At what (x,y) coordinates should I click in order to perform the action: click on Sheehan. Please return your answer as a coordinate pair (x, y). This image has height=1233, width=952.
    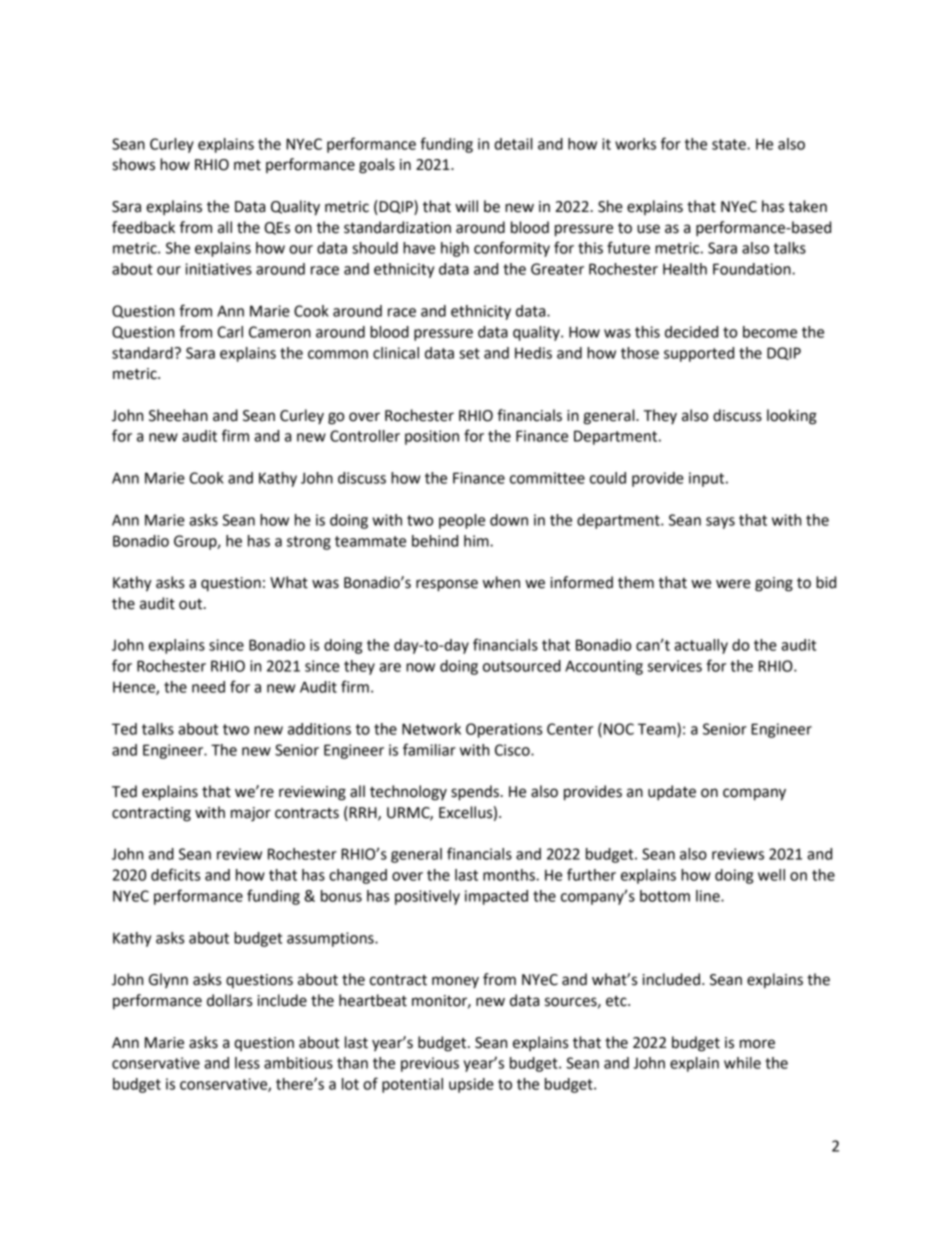
    Looking at the image, I should click on (178, 415).
